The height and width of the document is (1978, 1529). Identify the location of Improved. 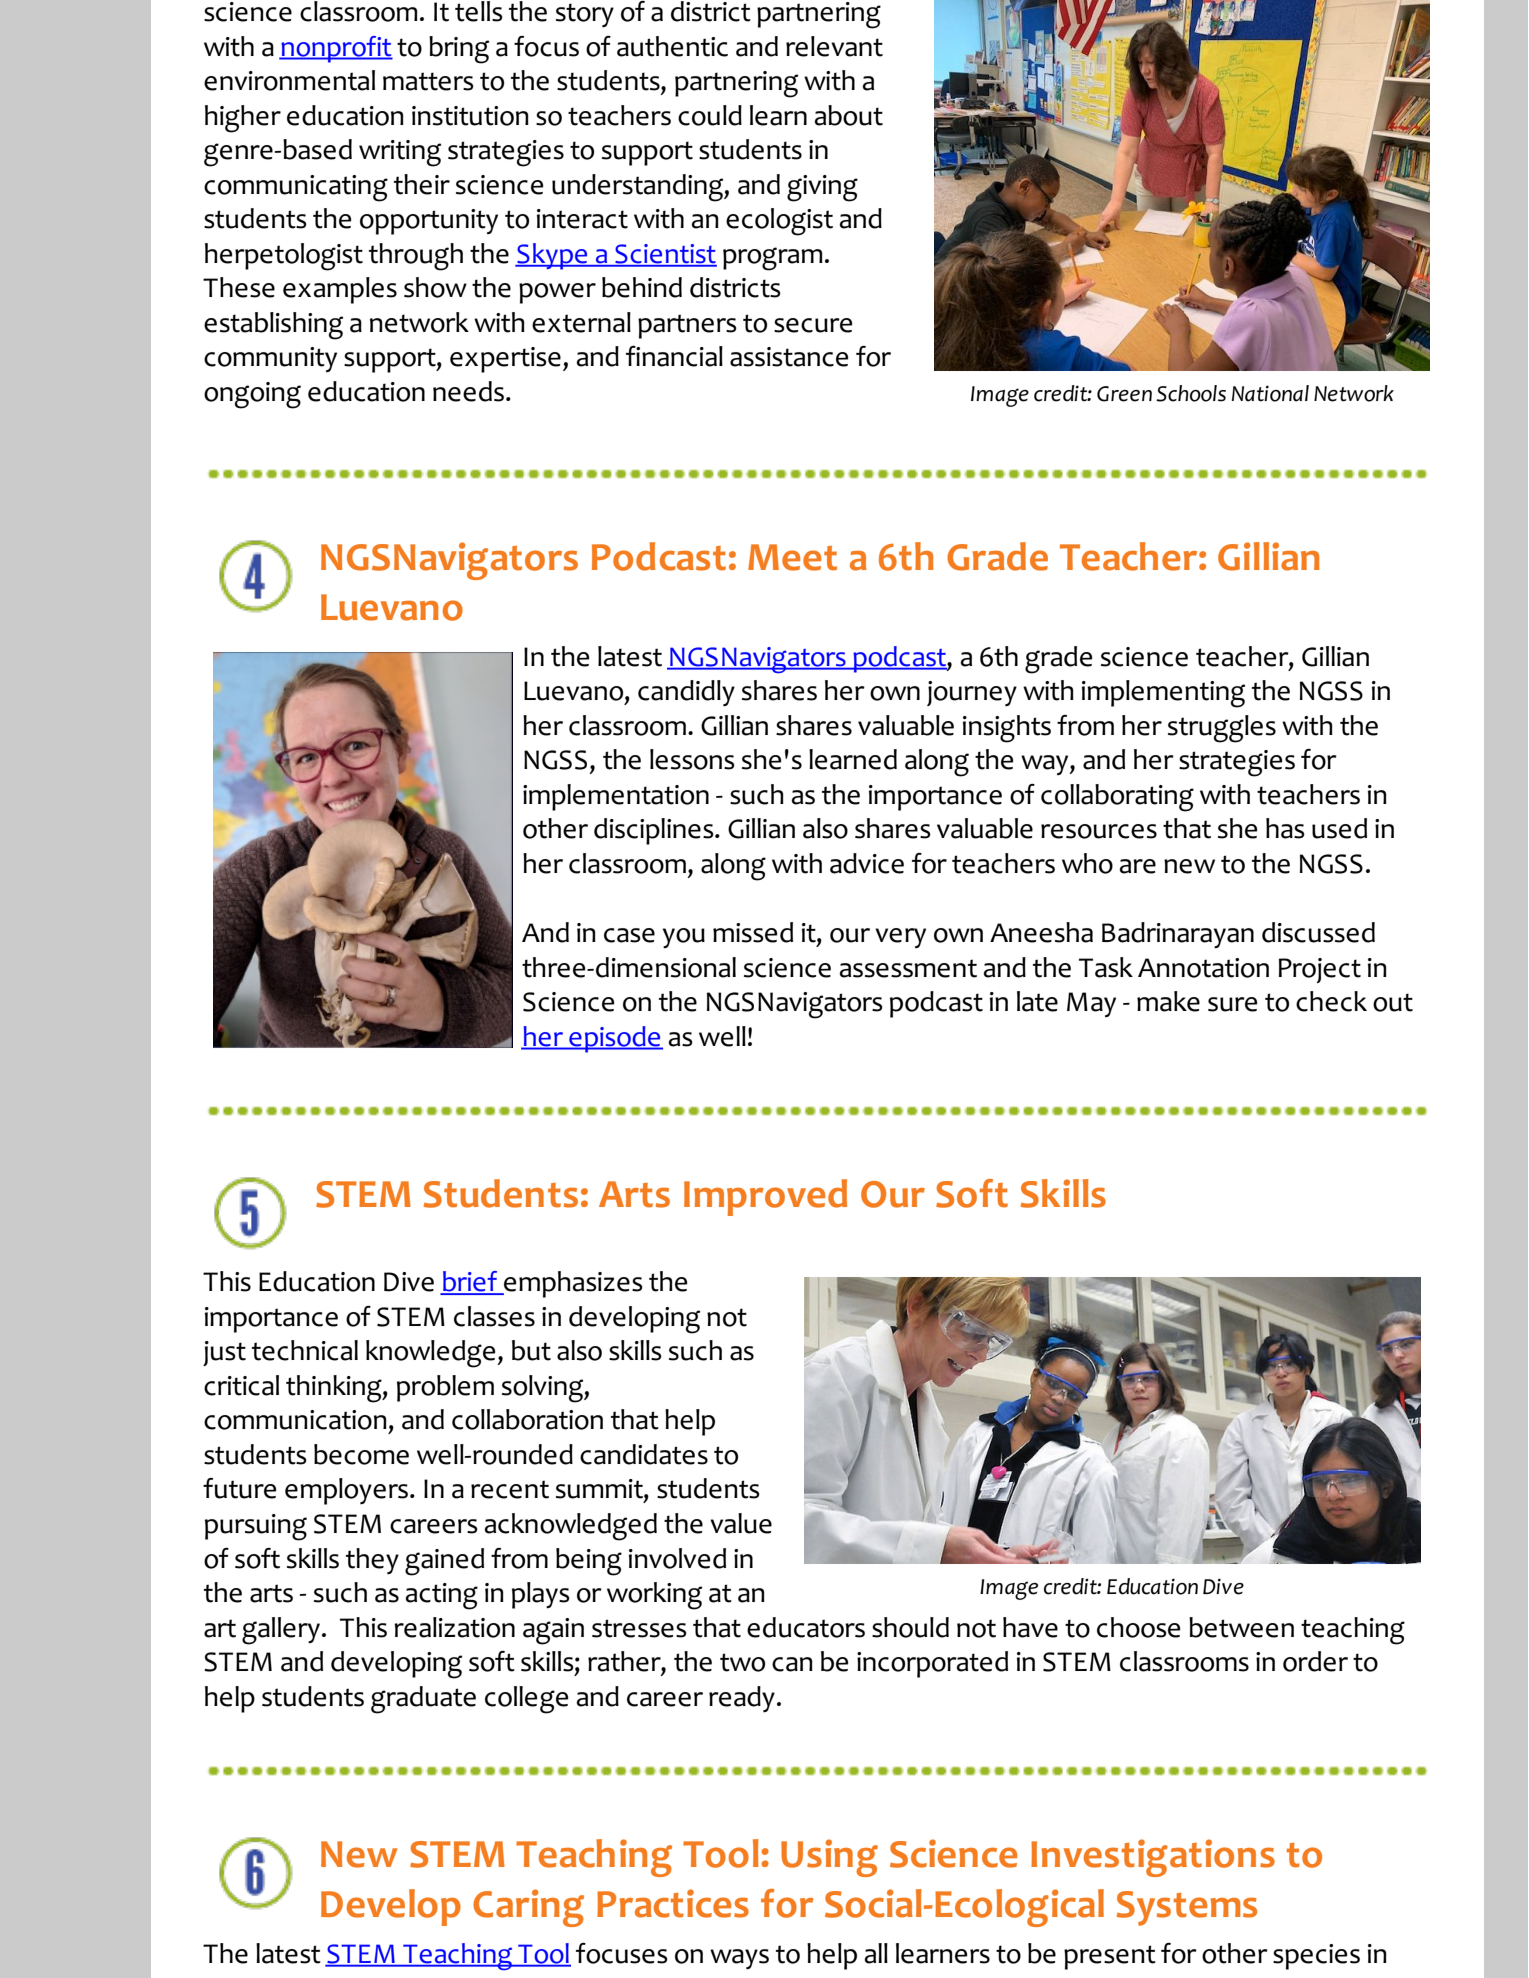
(765, 1197).
